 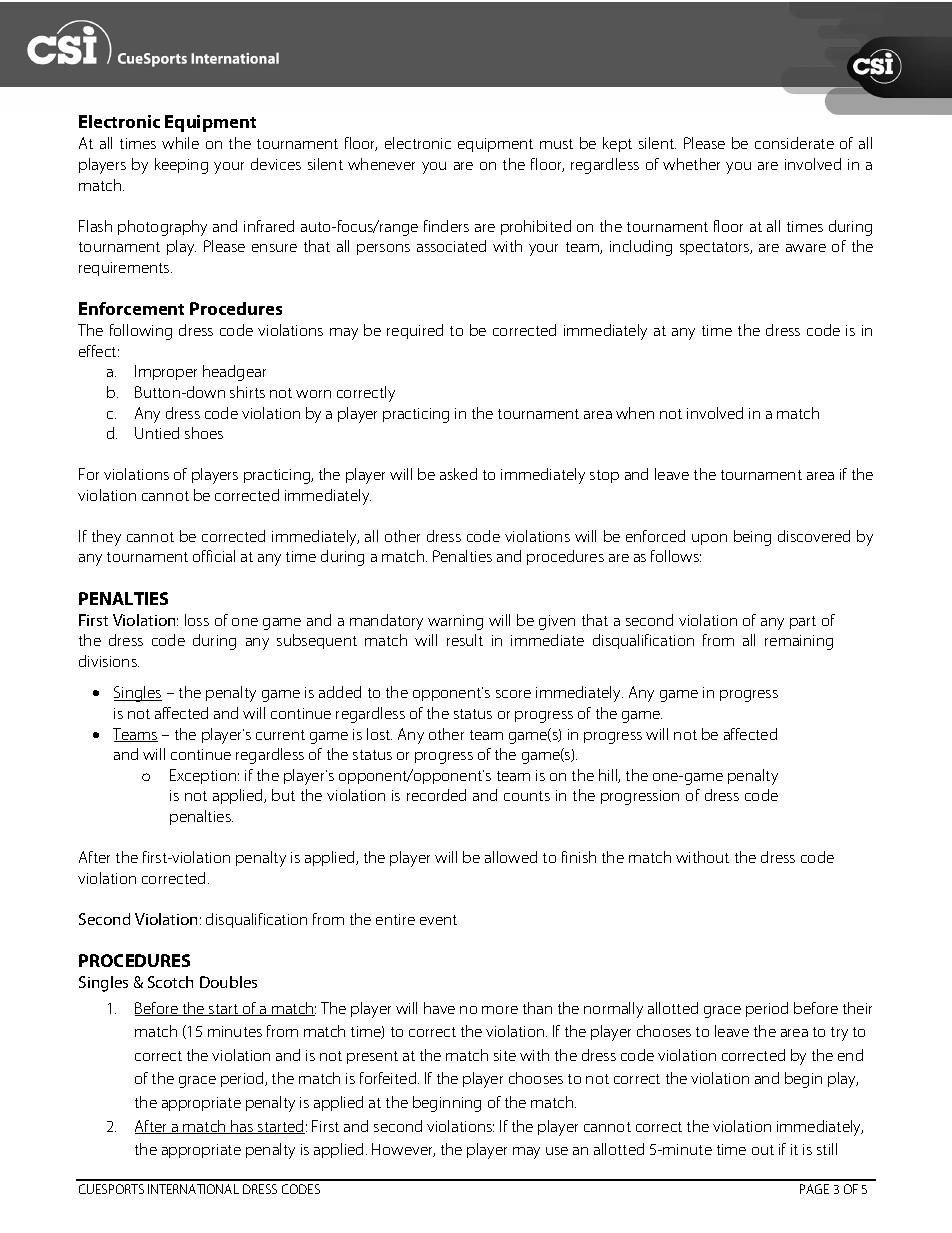 I want to click on keeping, so click(x=181, y=166).
